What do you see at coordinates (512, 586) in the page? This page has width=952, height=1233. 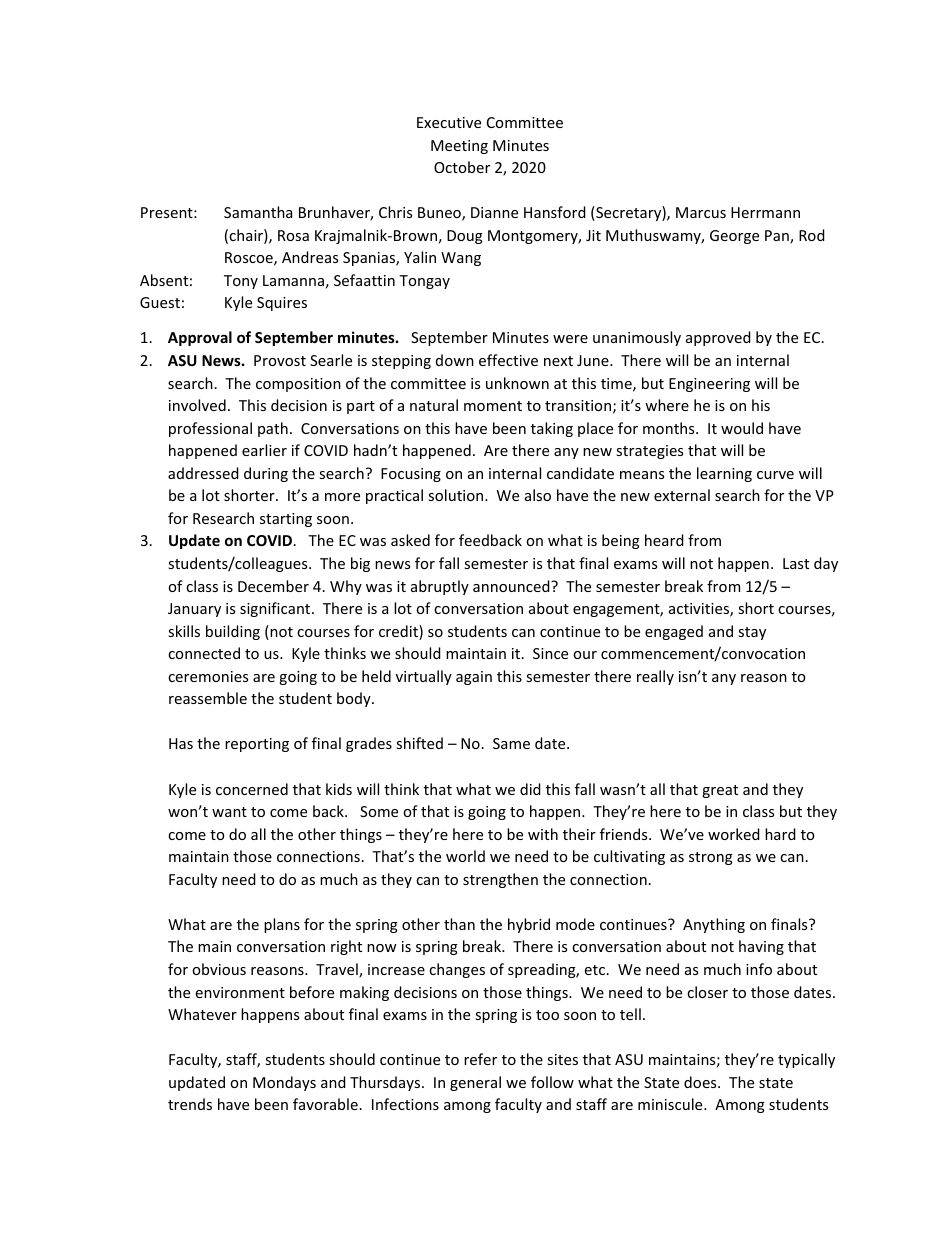 I see `announced` at bounding box center [512, 586].
